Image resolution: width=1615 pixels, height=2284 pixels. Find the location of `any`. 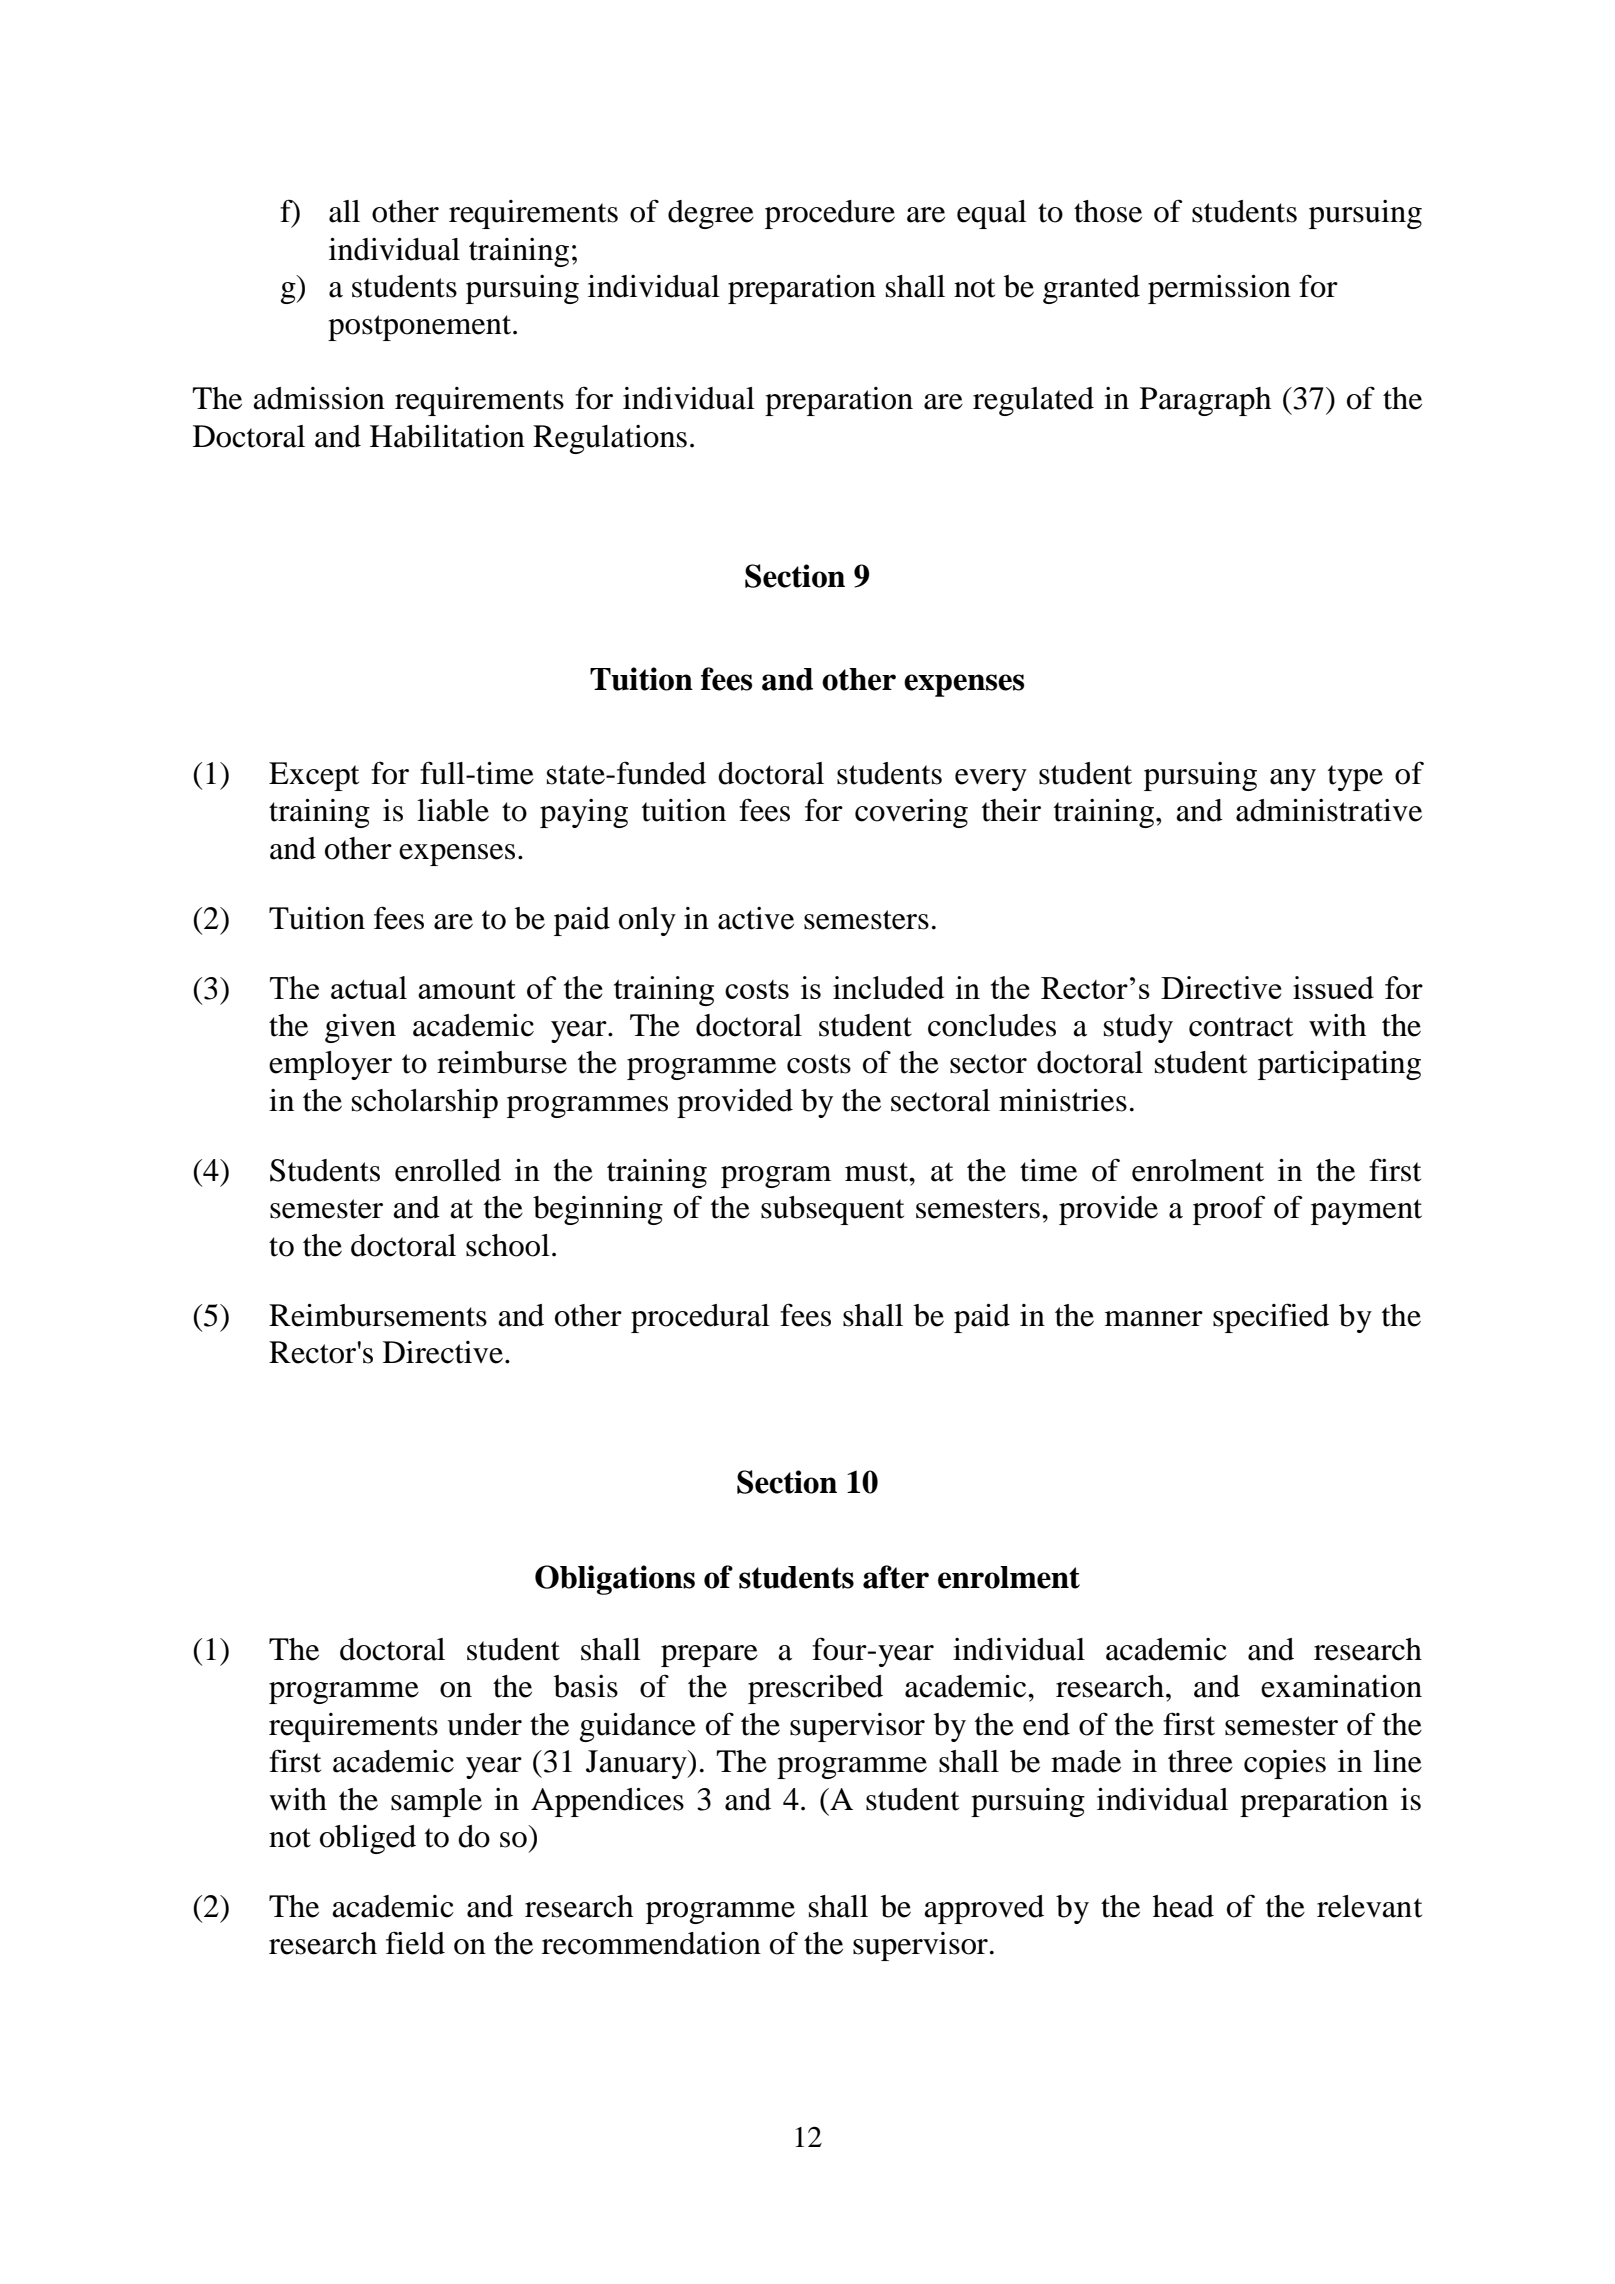

any is located at coordinates (1293, 780).
